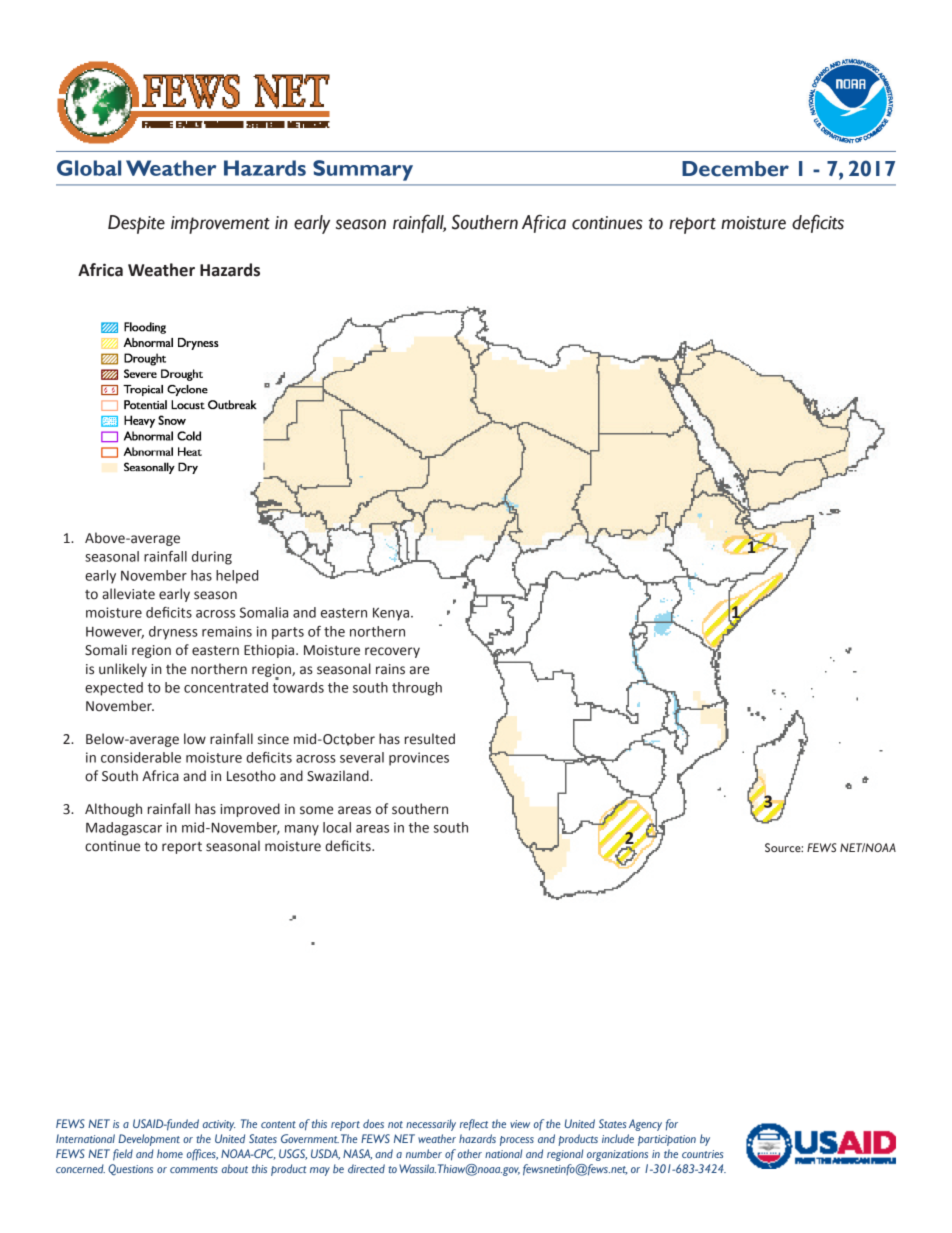 The width and height of the page is (952, 1233). What do you see at coordinates (417, 689) in the page?
I see `through` at bounding box center [417, 689].
